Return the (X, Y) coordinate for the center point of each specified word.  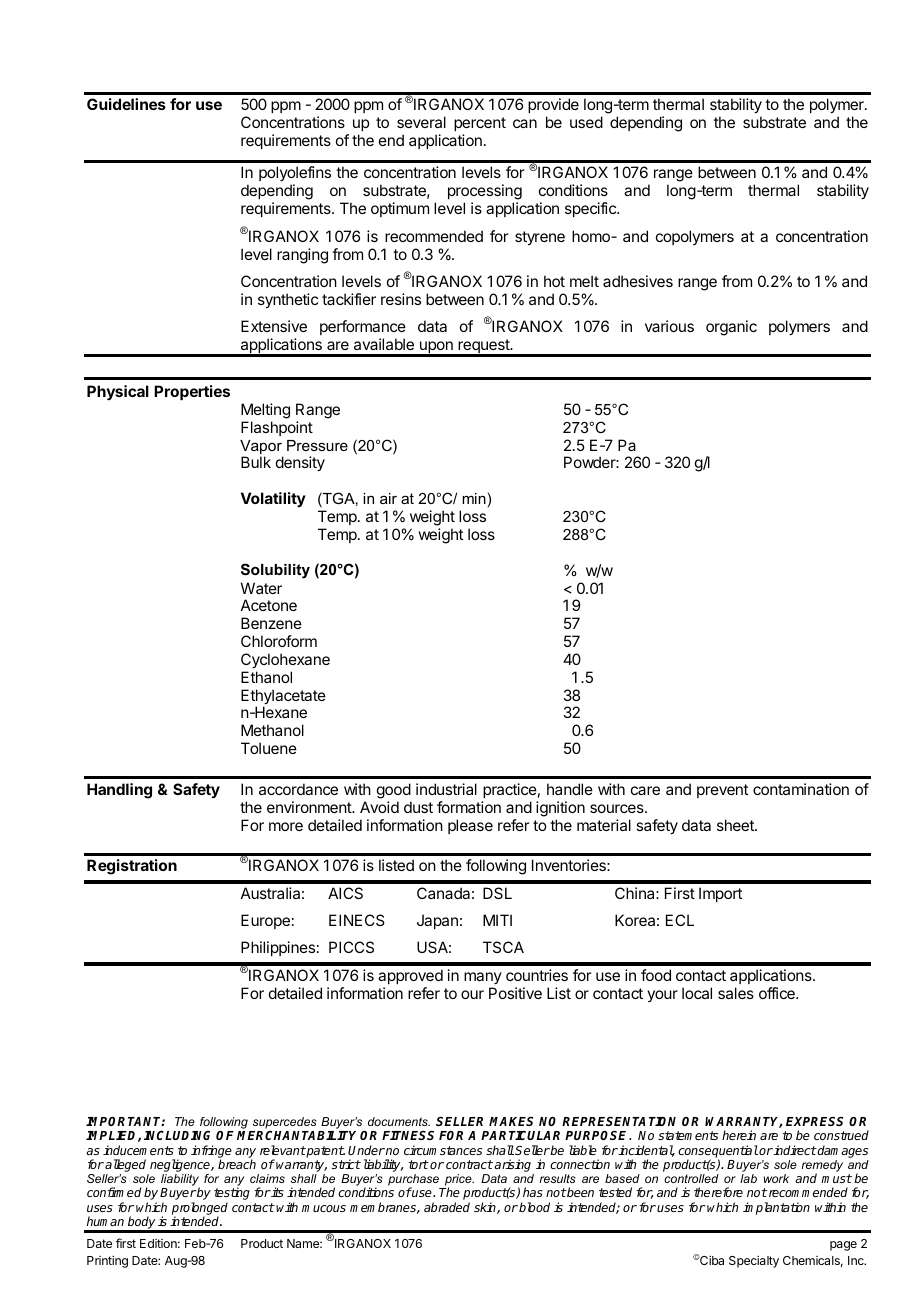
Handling (119, 791)
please (470, 826)
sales (736, 993)
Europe (265, 921)
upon (436, 348)
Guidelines (126, 104)
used (586, 122)
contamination (801, 789)
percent (480, 126)
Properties (192, 392)
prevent (722, 791)
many (483, 978)
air (388, 498)
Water (261, 588)
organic (731, 328)
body (141, 1224)
